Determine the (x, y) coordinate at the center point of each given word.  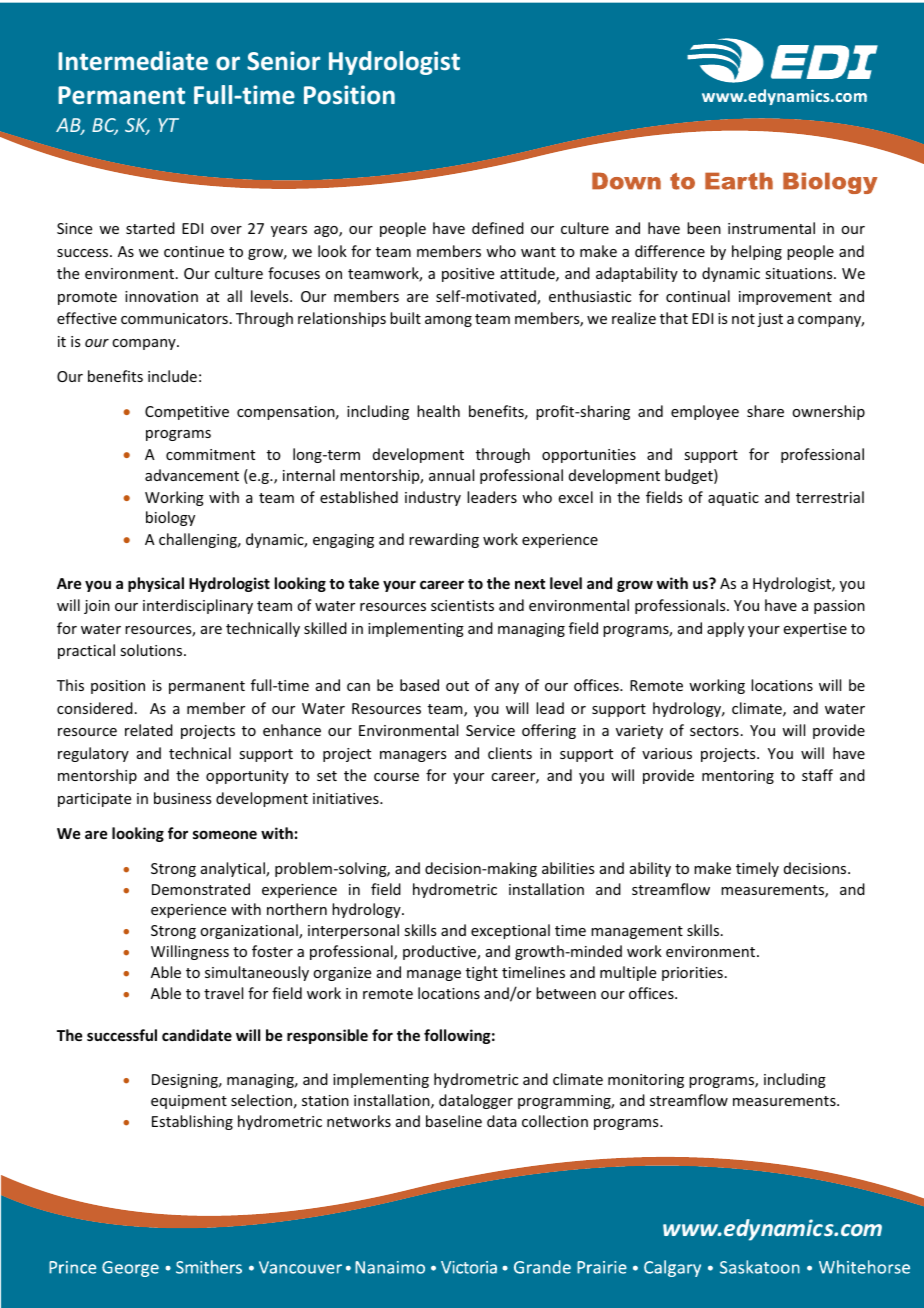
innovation (161, 296)
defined (498, 228)
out (457, 686)
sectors (714, 731)
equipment (189, 1102)
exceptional (510, 931)
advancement (192, 475)
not (743, 319)
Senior (283, 61)
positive (468, 275)
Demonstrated (201, 889)
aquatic (733, 499)
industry (433, 498)
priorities (692, 974)
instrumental (771, 228)
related (149, 730)
